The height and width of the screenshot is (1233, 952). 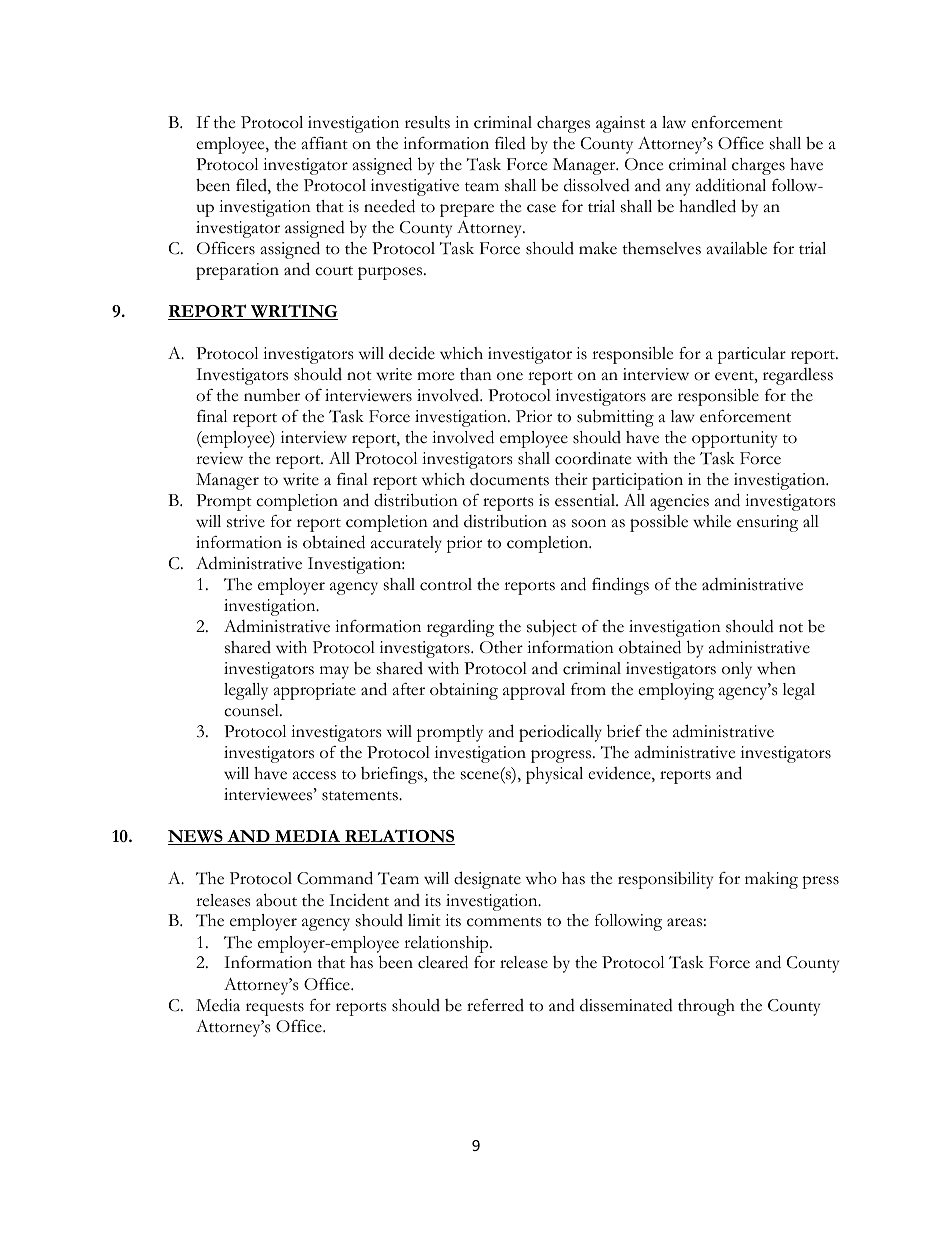 What do you see at coordinates (272, 395) in the screenshot?
I see `number` at bounding box center [272, 395].
